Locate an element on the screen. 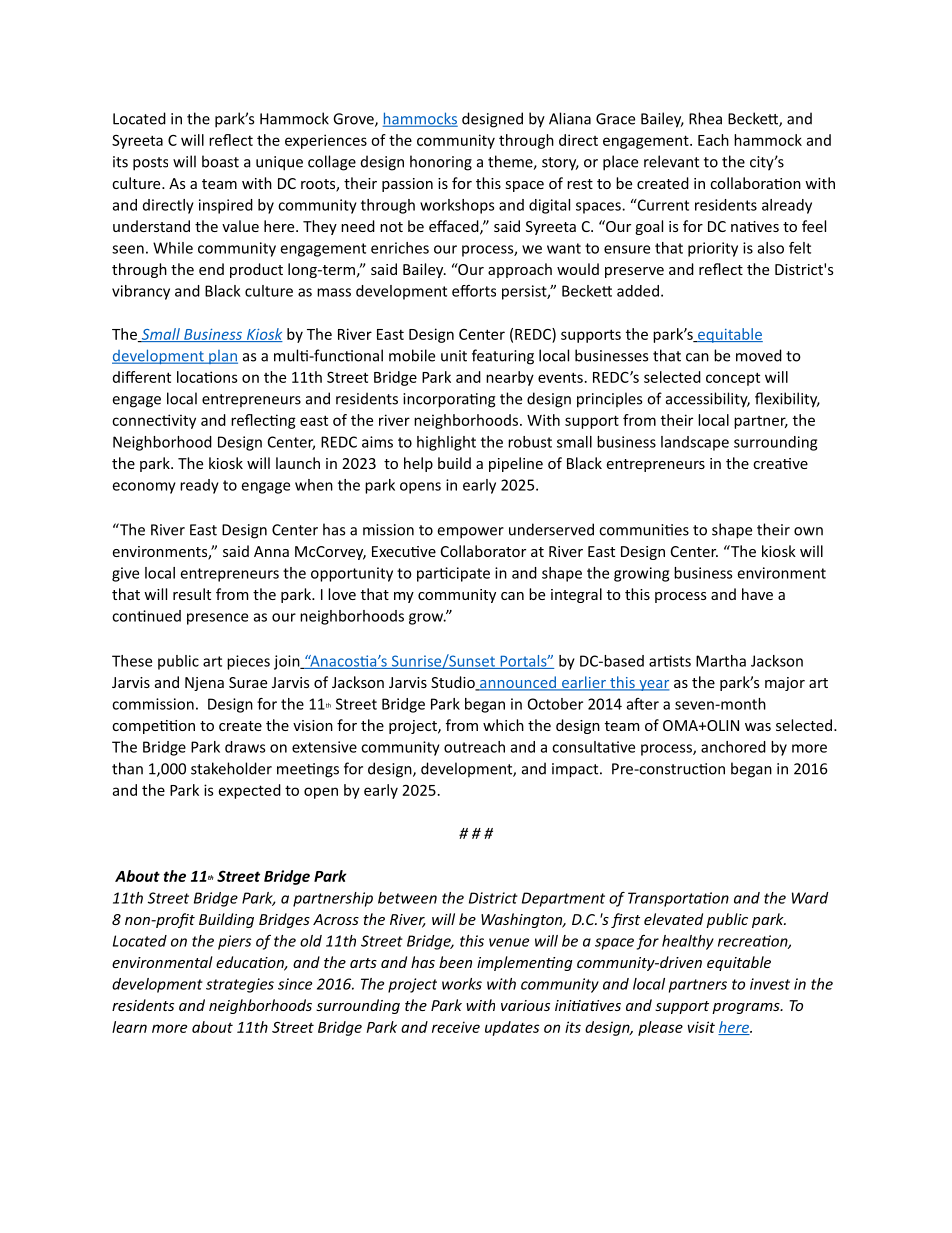 The width and height of the screenshot is (952, 1233). strategies is located at coordinates (240, 985).
